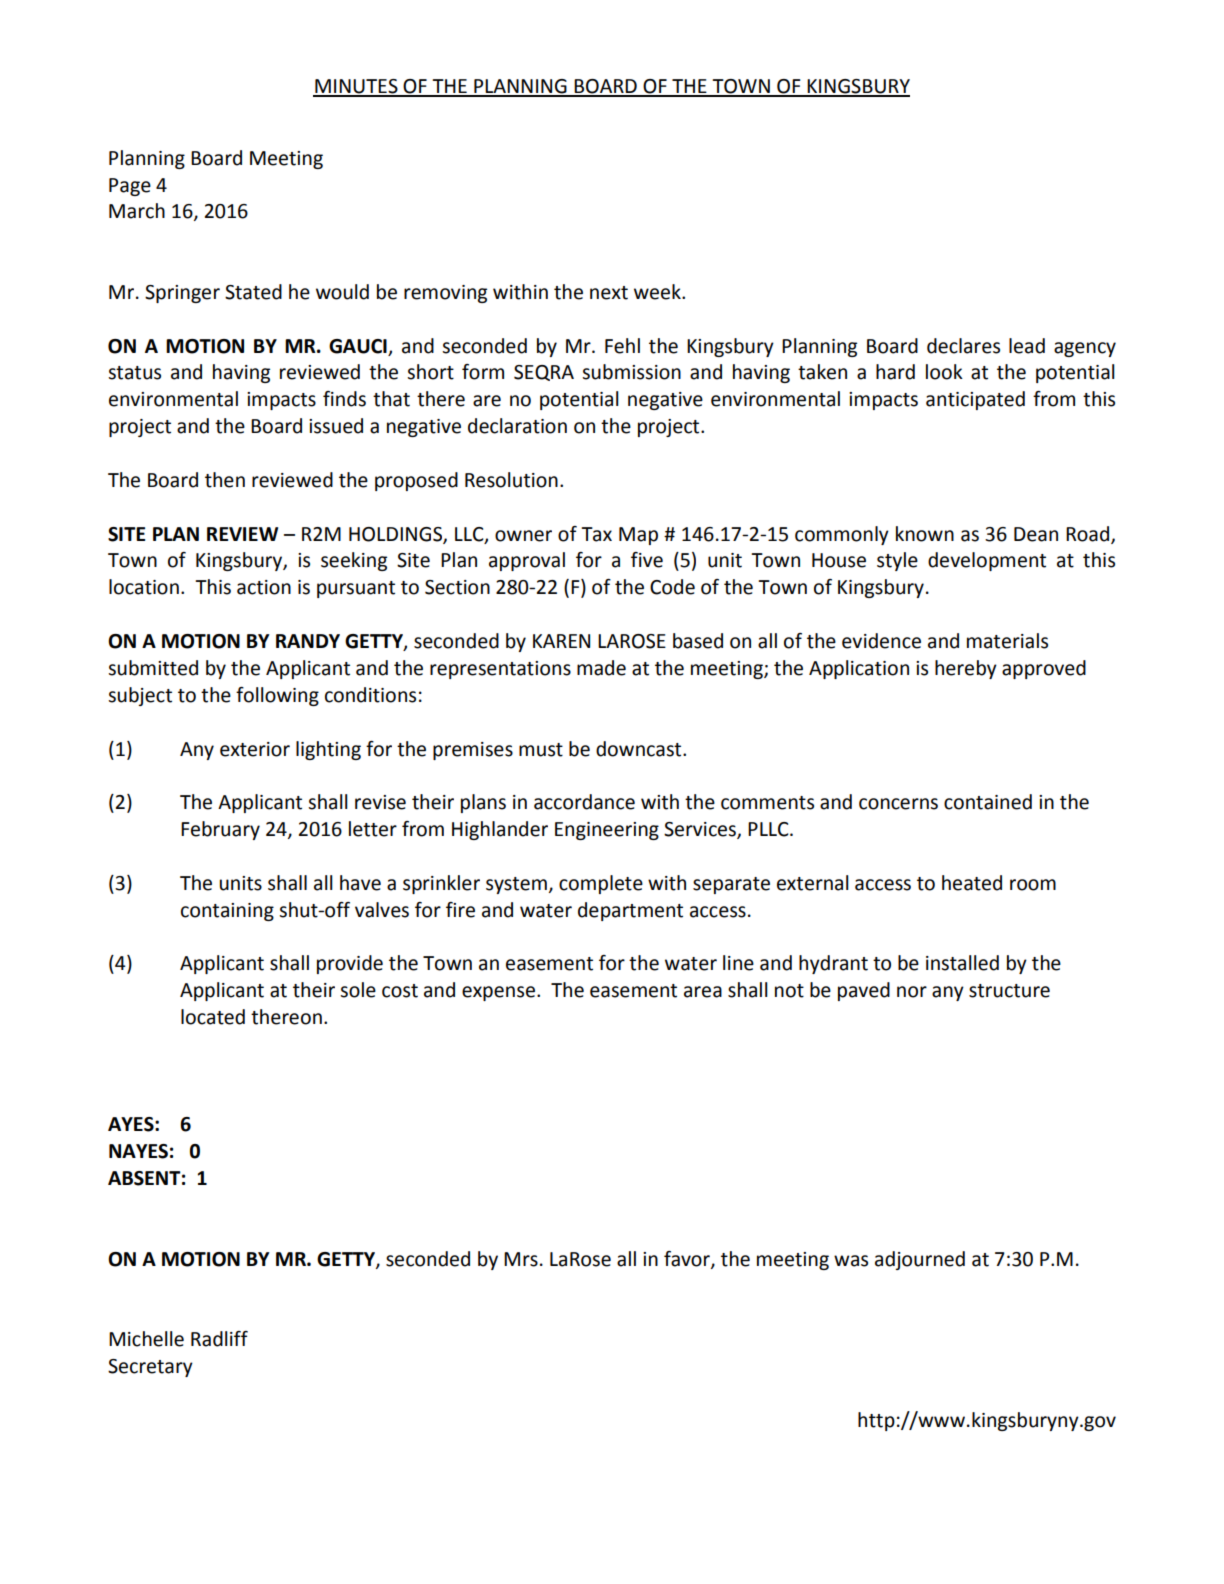  What do you see at coordinates (146, 1339) in the document?
I see `Michelle` at bounding box center [146, 1339].
